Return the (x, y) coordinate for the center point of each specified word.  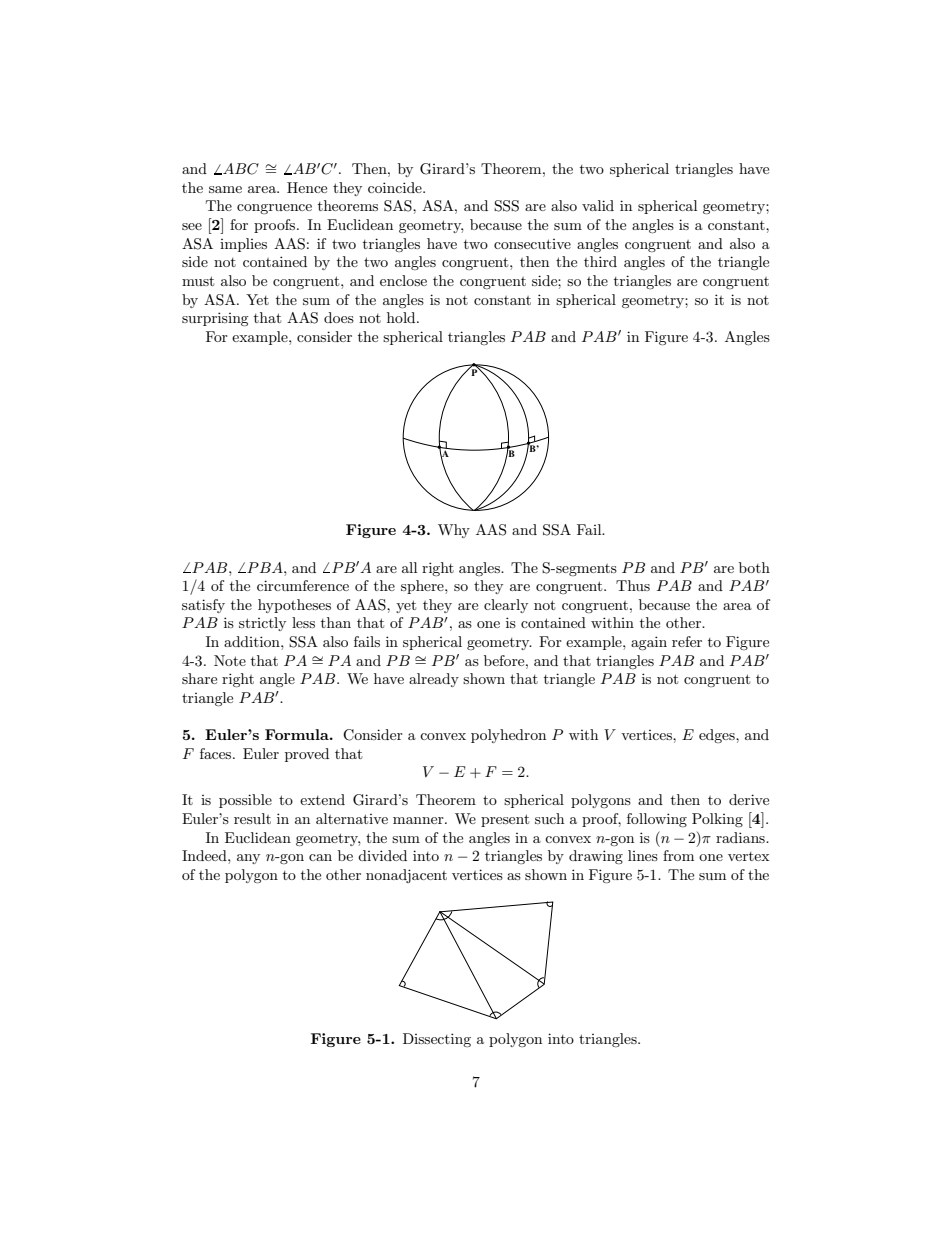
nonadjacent (406, 876)
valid (598, 205)
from (678, 855)
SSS (506, 206)
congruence (274, 209)
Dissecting (437, 1040)
